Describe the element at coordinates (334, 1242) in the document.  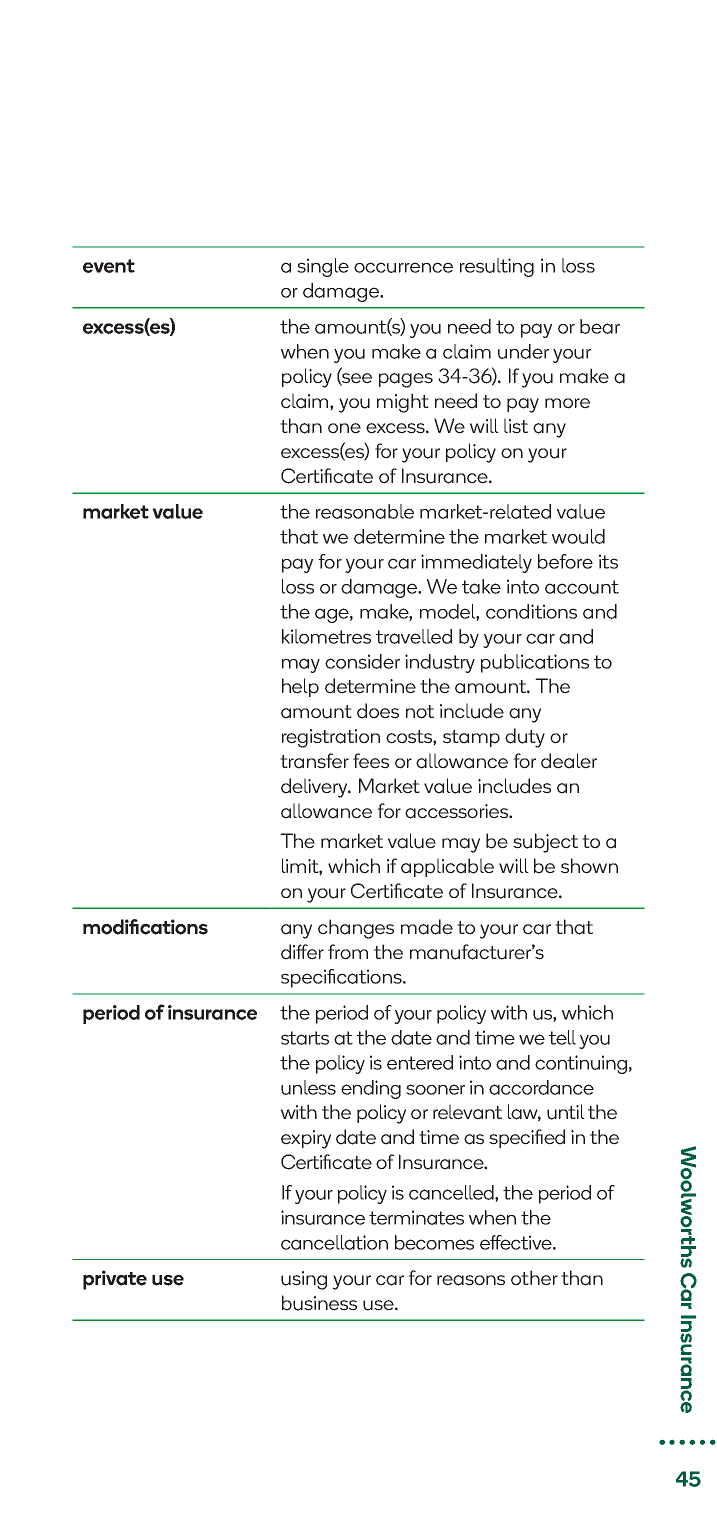
I see `cancellation` at that location.
